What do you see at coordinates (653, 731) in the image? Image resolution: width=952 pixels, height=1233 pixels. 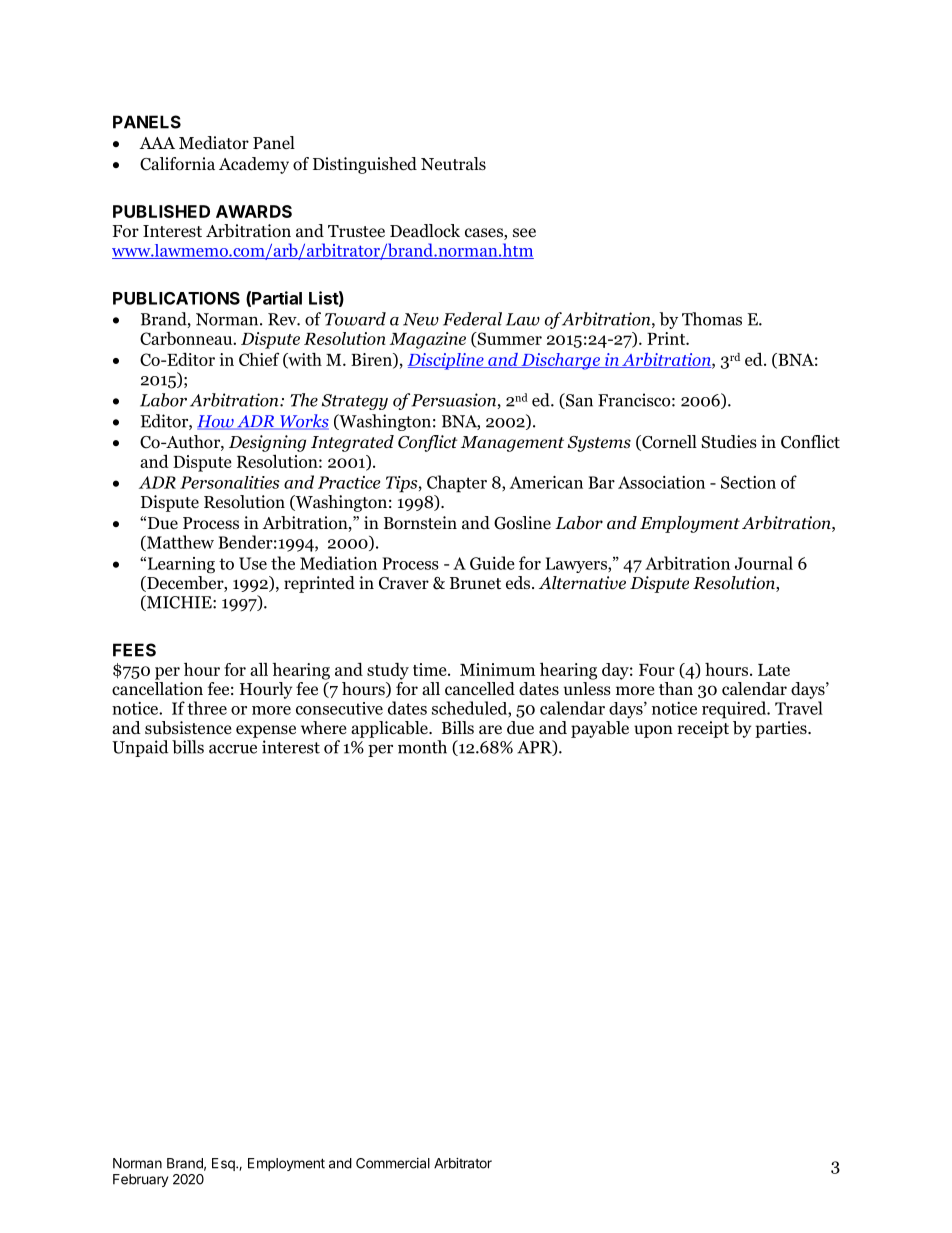 I see `upon` at bounding box center [653, 731].
